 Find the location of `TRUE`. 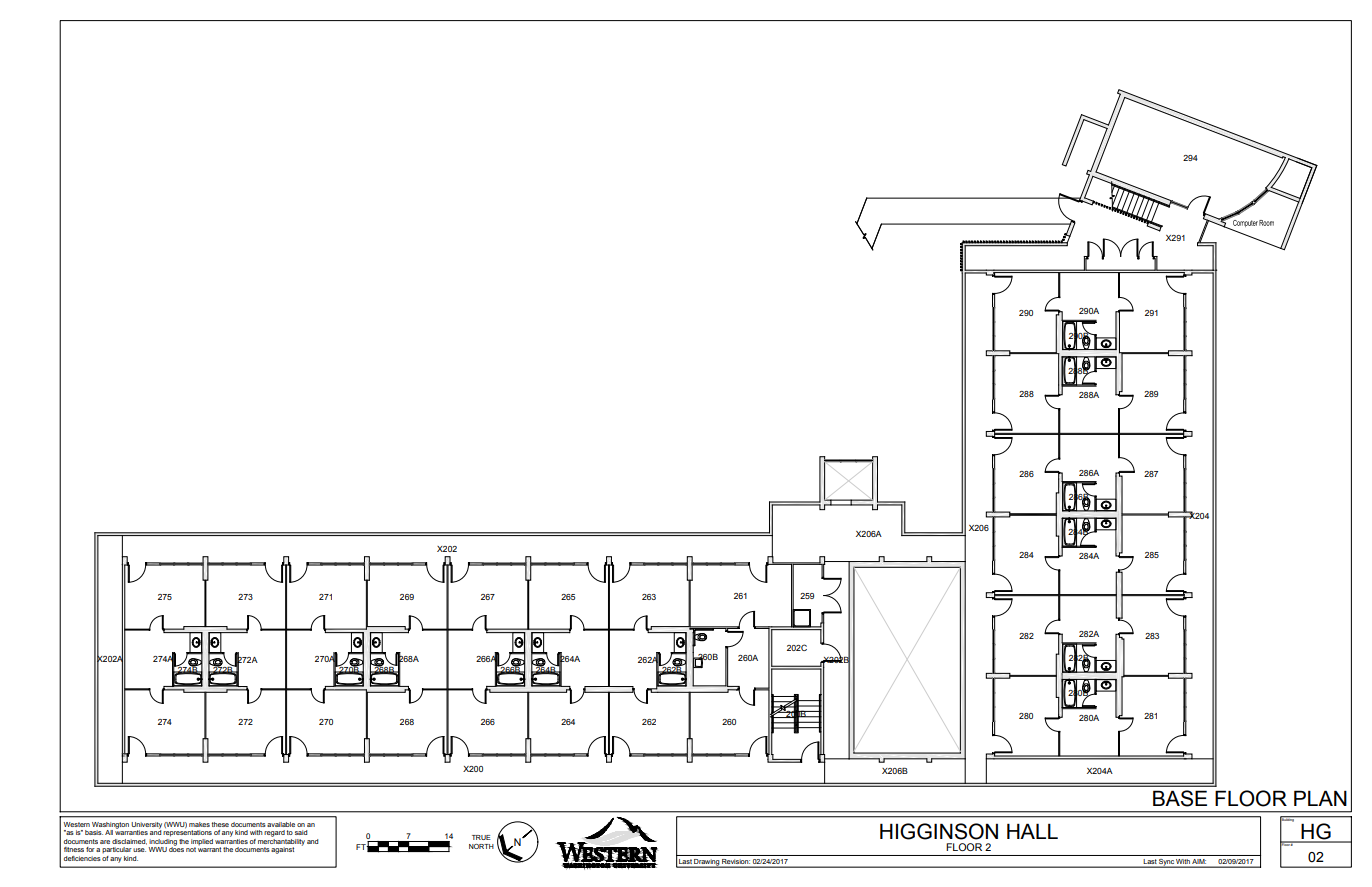

TRUE is located at coordinates (481, 837).
